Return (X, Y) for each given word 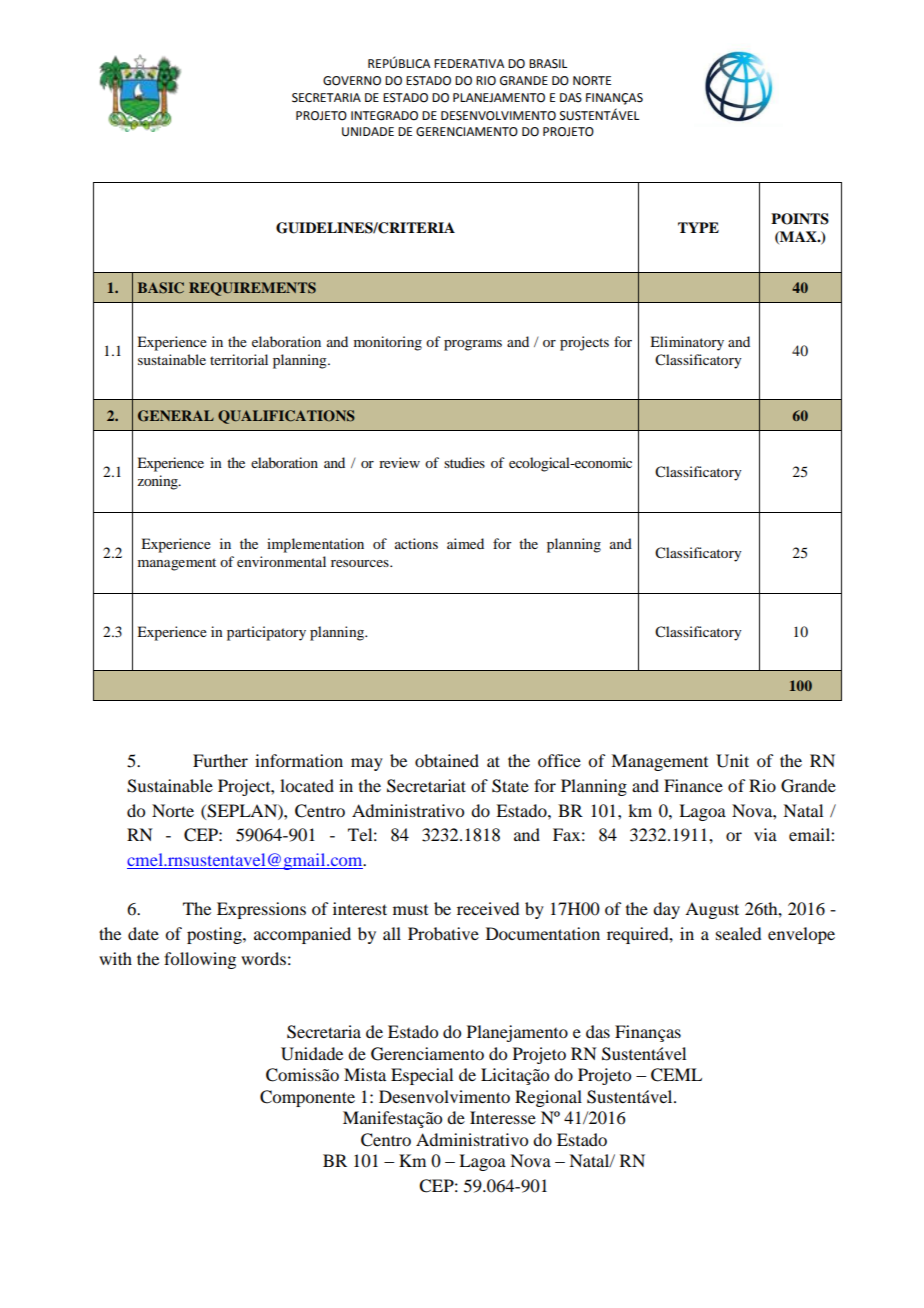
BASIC (161, 288)
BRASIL (548, 64)
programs (473, 345)
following (200, 960)
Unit (732, 761)
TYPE (698, 227)
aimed (465, 543)
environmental (281, 561)
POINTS (800, 219)
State (510, 786)
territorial (239, 359)
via (765, 834)
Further (220, 760)
